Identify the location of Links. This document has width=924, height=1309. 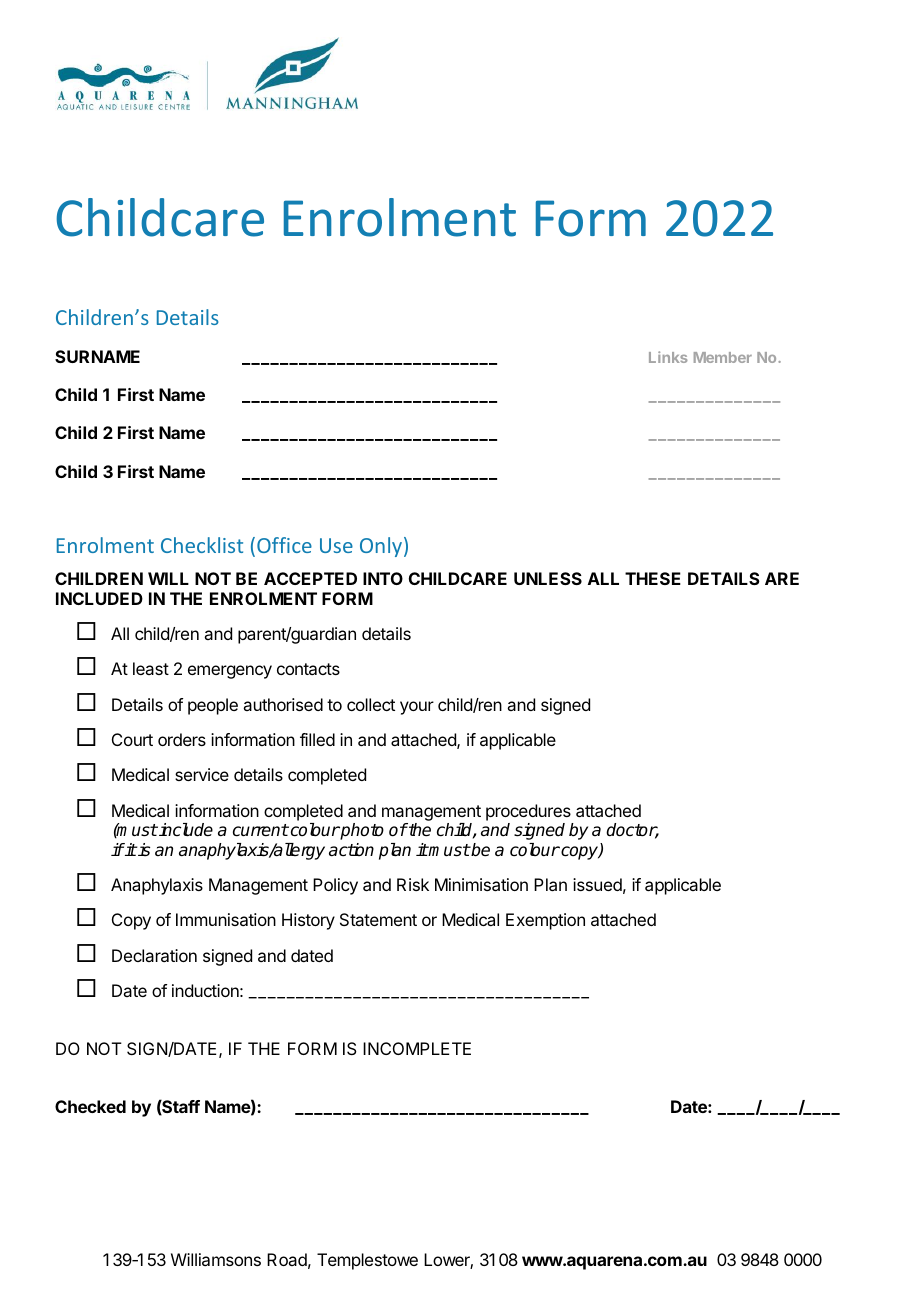
(668, 357).
